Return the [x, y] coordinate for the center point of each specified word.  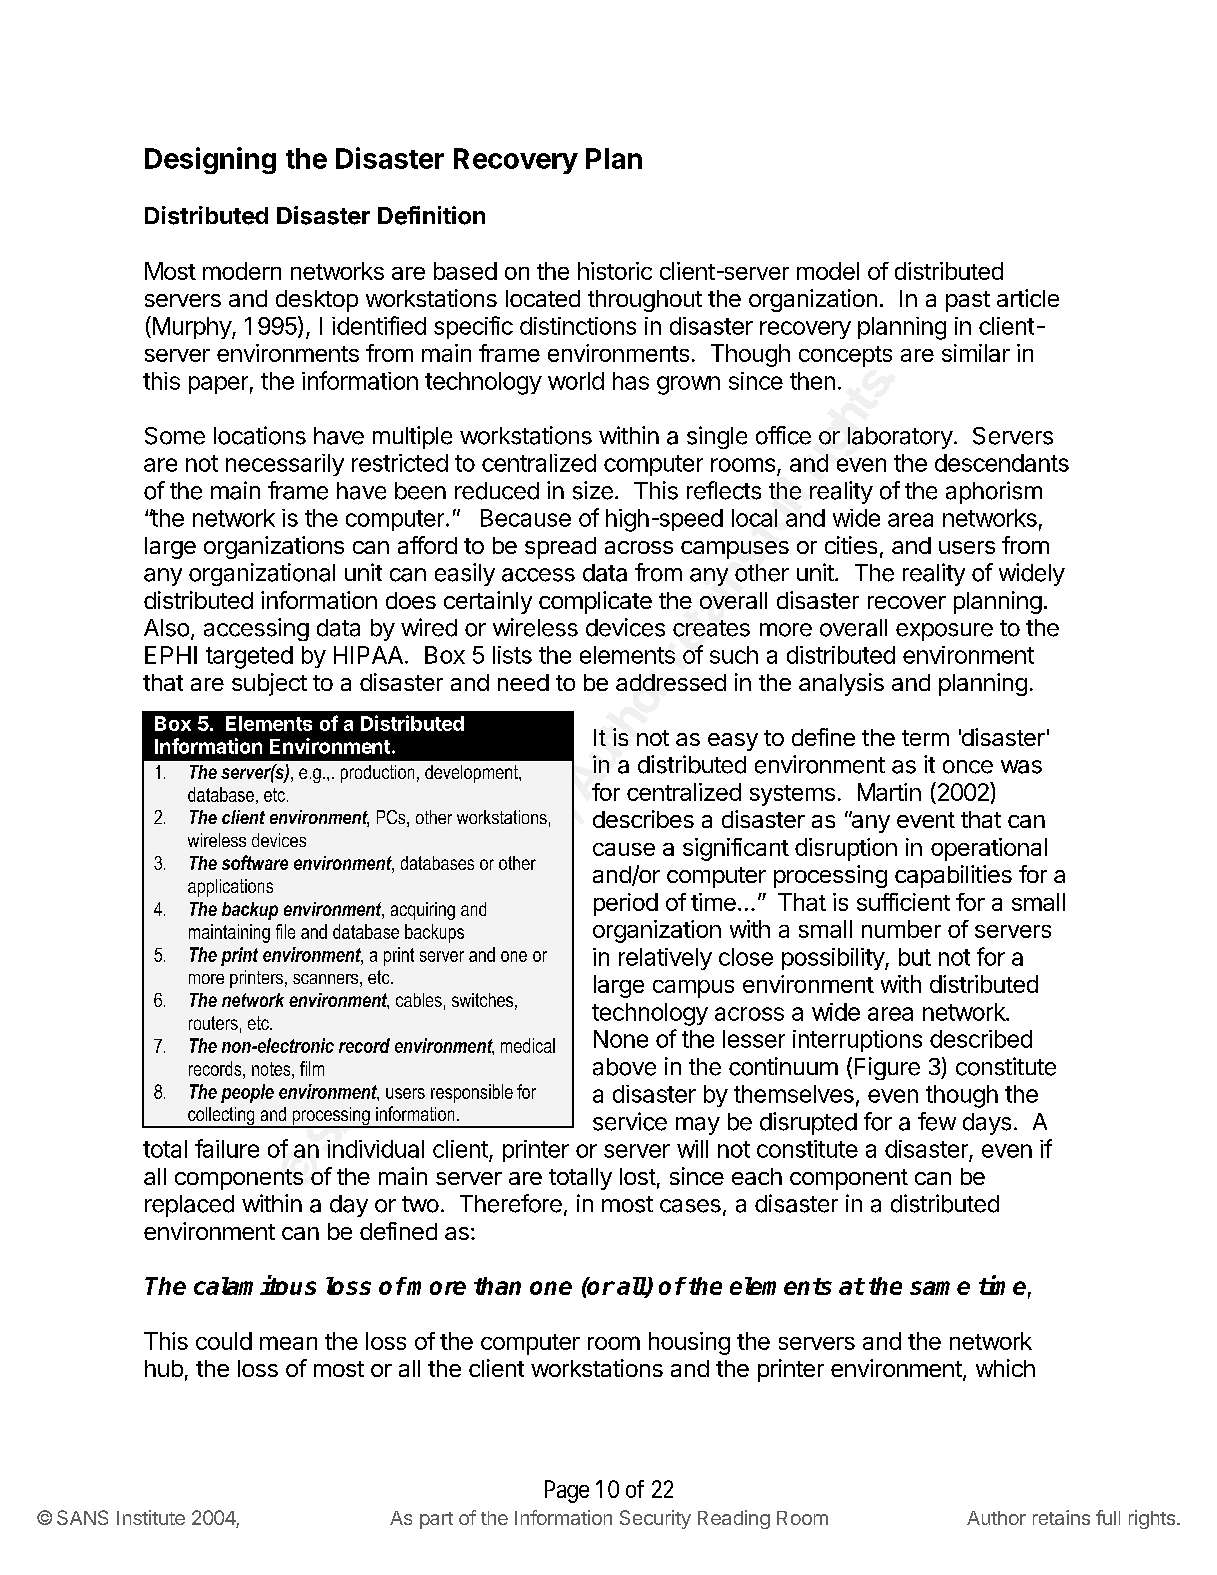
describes [643, 819]
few [937, 1121]
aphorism [994, 492]
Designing [210, 160]
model [828, 271]
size [593, 490]
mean [288, 1343]
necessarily [285, 465]
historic [615, 271]
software [255, 862]
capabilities [953, 876]
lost [638, 1176]
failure [227, 1148]
